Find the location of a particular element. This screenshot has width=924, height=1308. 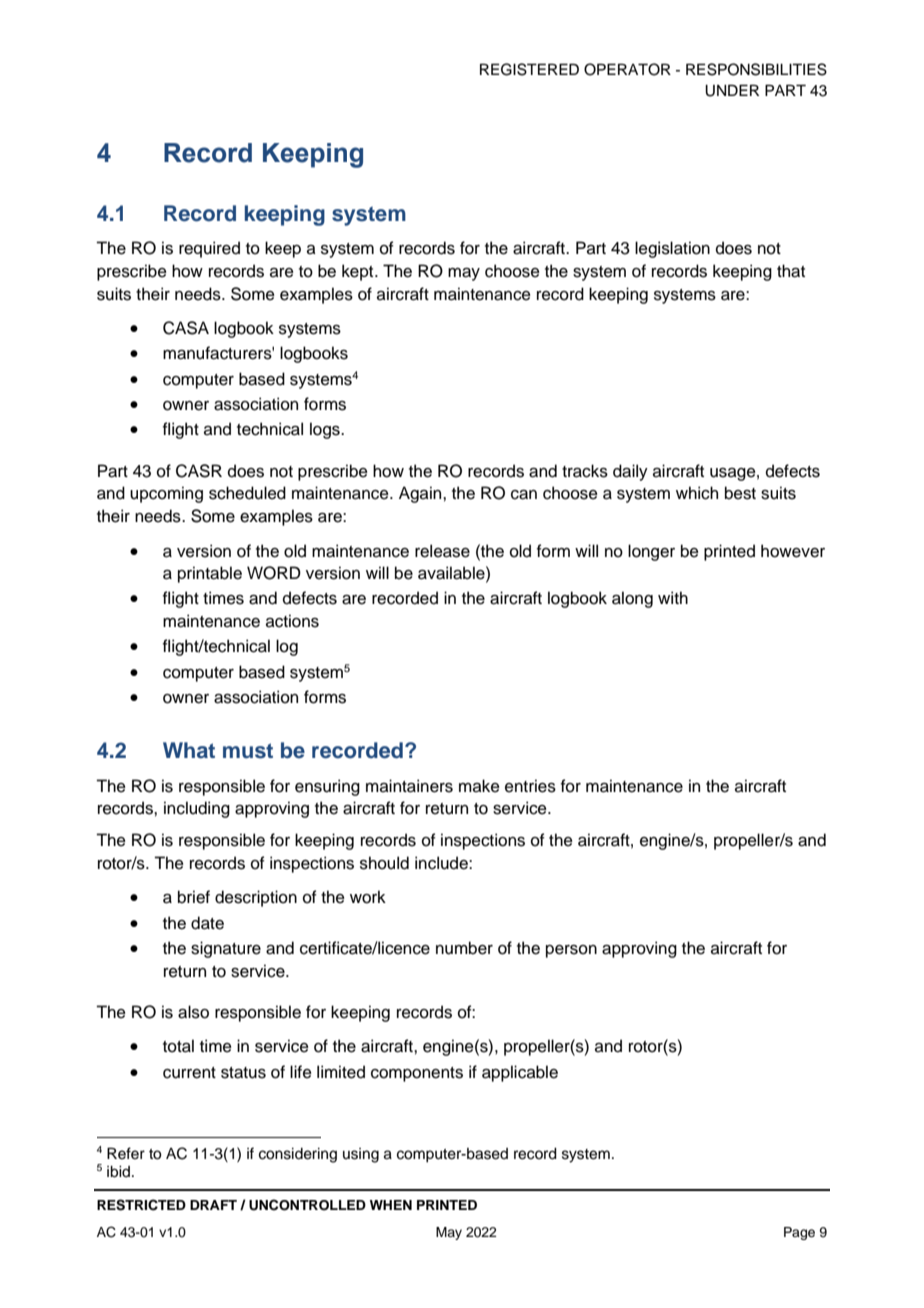

DRAFT is located at coordinates (213, 1205).
